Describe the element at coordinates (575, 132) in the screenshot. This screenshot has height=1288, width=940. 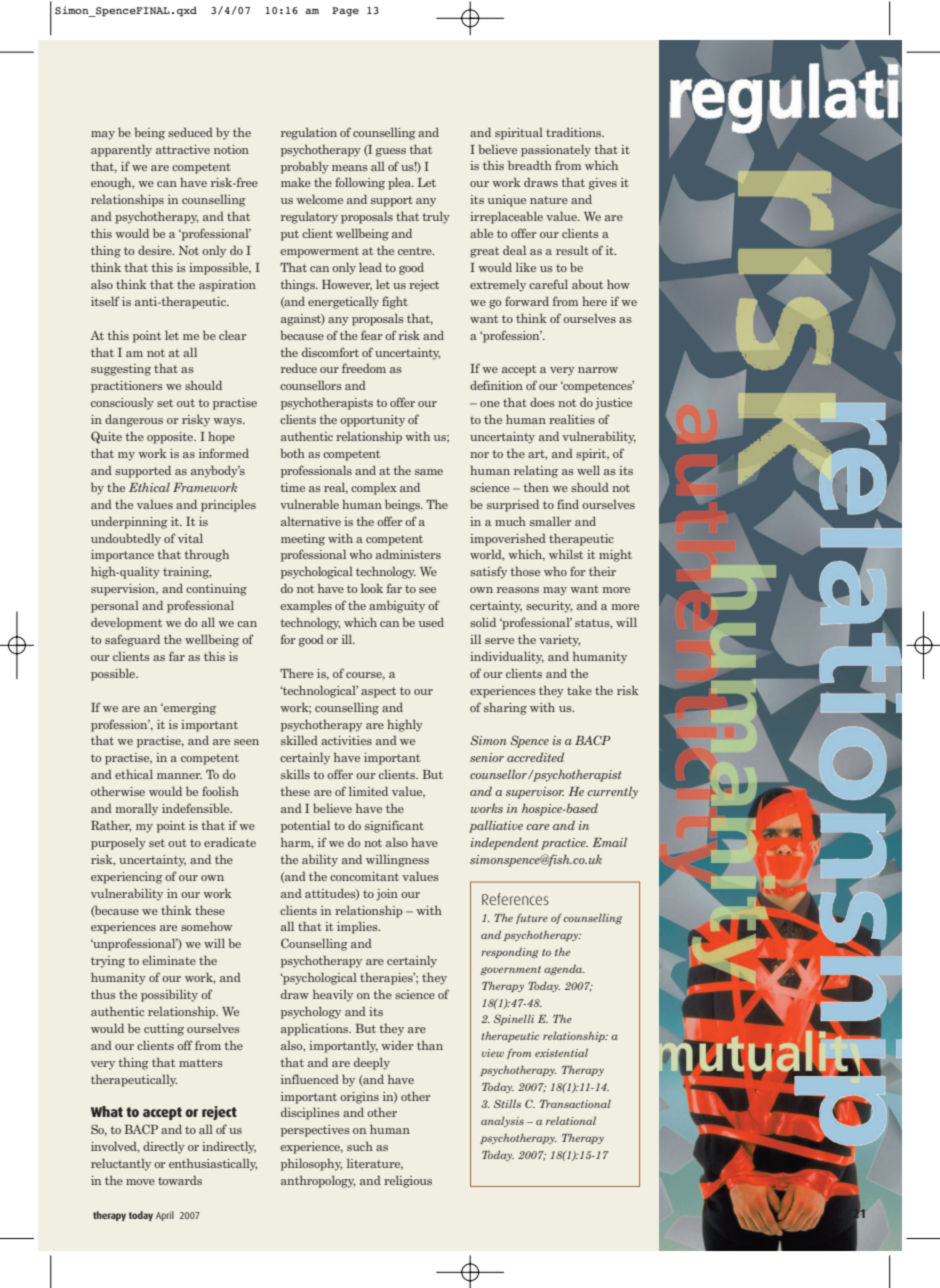
I see `traditions` at that location.
